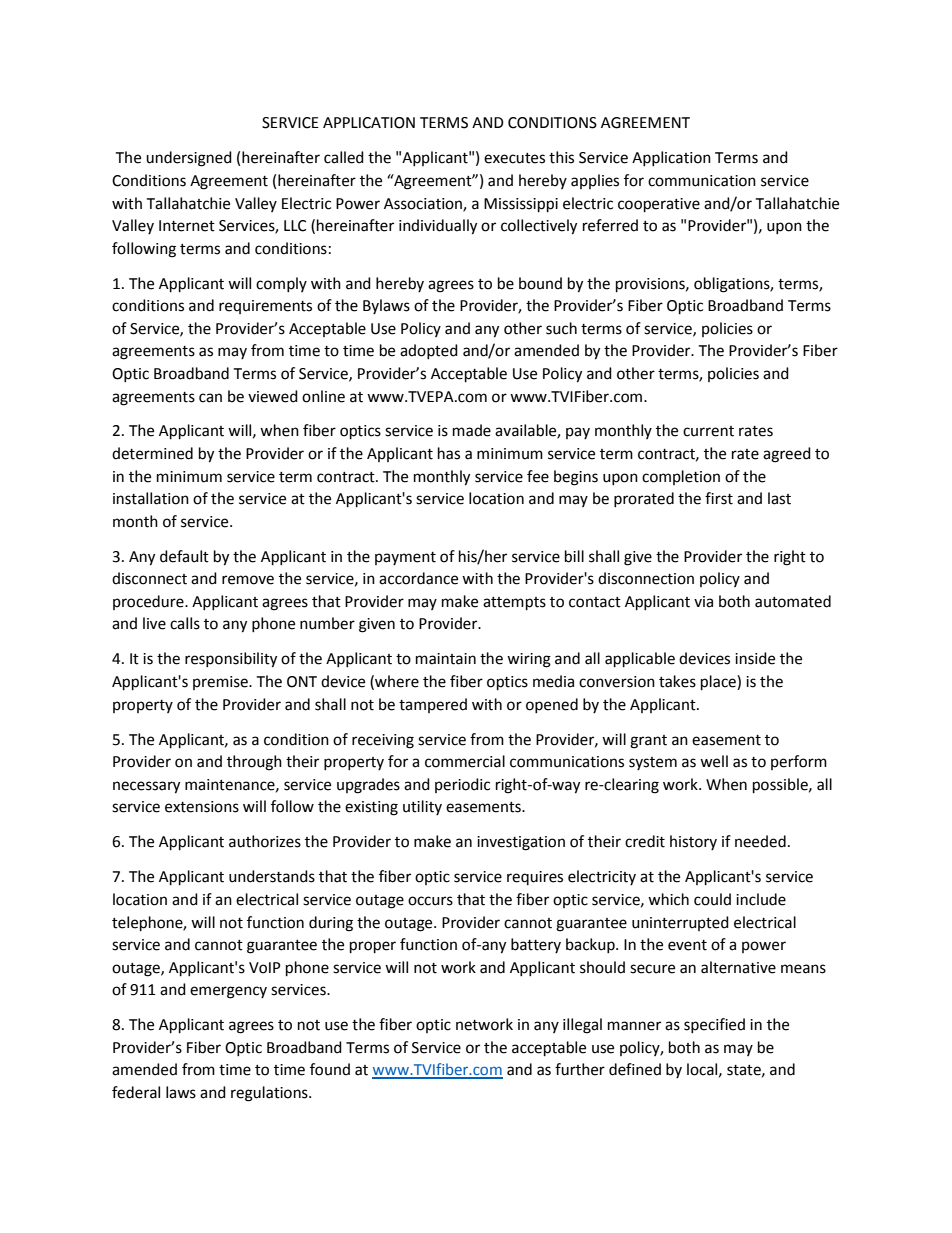 The width and height of the image is (952, 1233). I want to click on maintain, so click(446, 659).
